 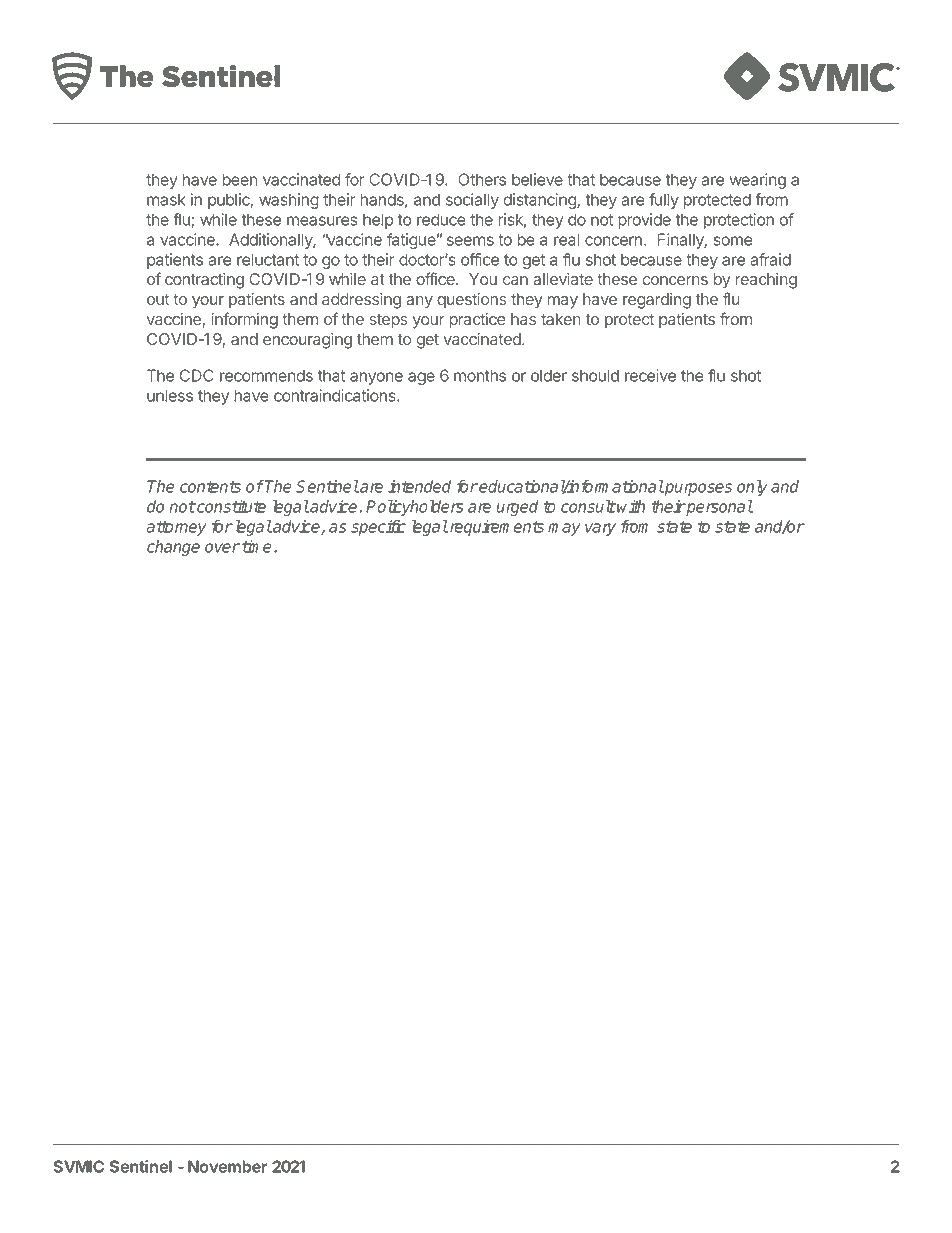 I want to click on fully, so click(x=664, y=201).
